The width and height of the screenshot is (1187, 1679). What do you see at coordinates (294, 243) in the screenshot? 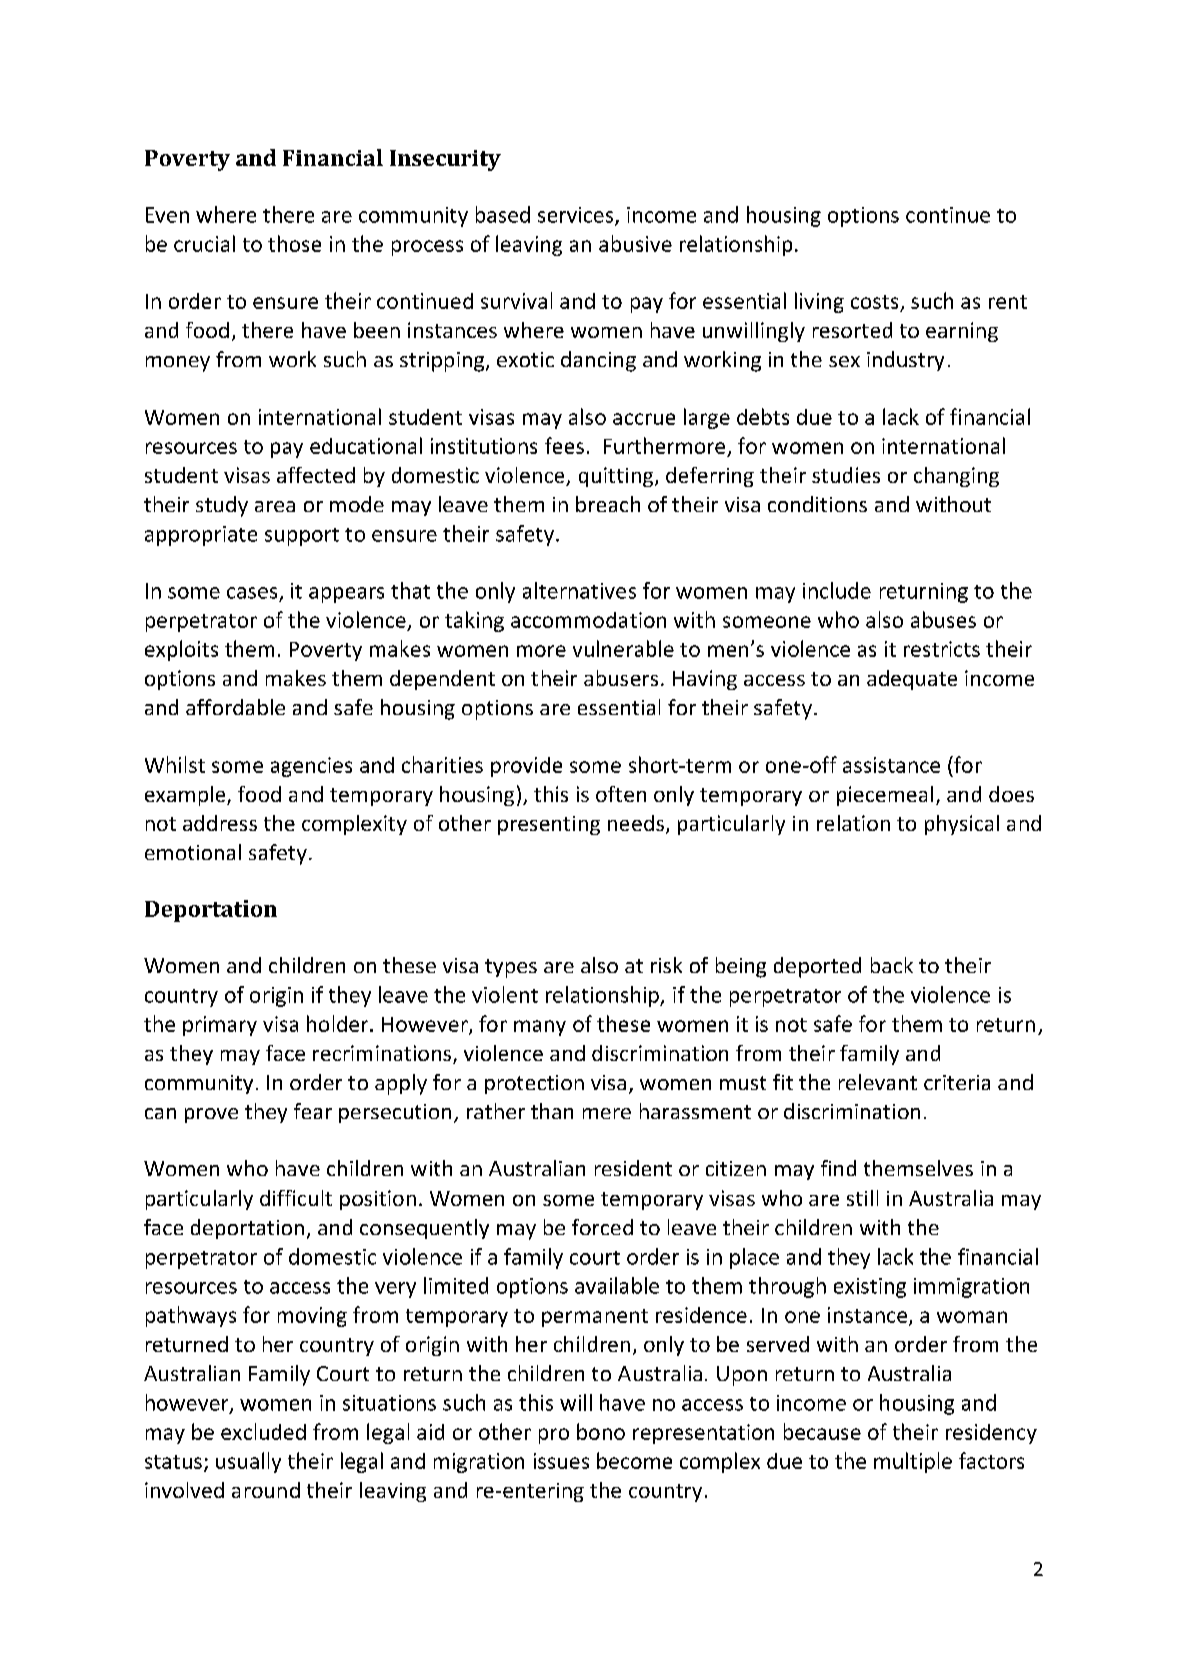
I see `those` at bounding box center [294, 243].
